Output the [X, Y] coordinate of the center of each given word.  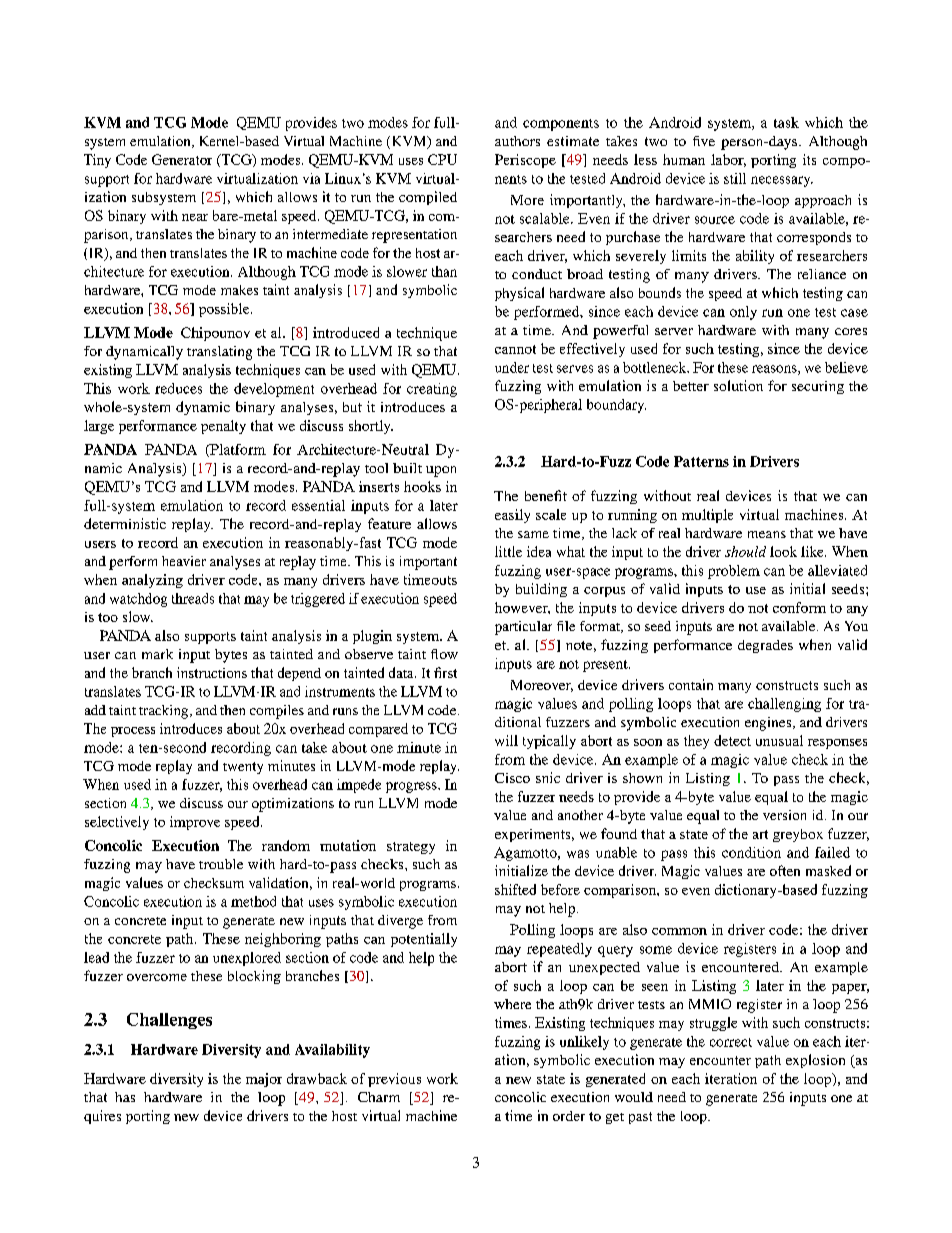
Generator [182, 159]
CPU [442, 159]
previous [394, 1080]
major [264, 1080]
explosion [815, 1061]
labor [728, 160]
